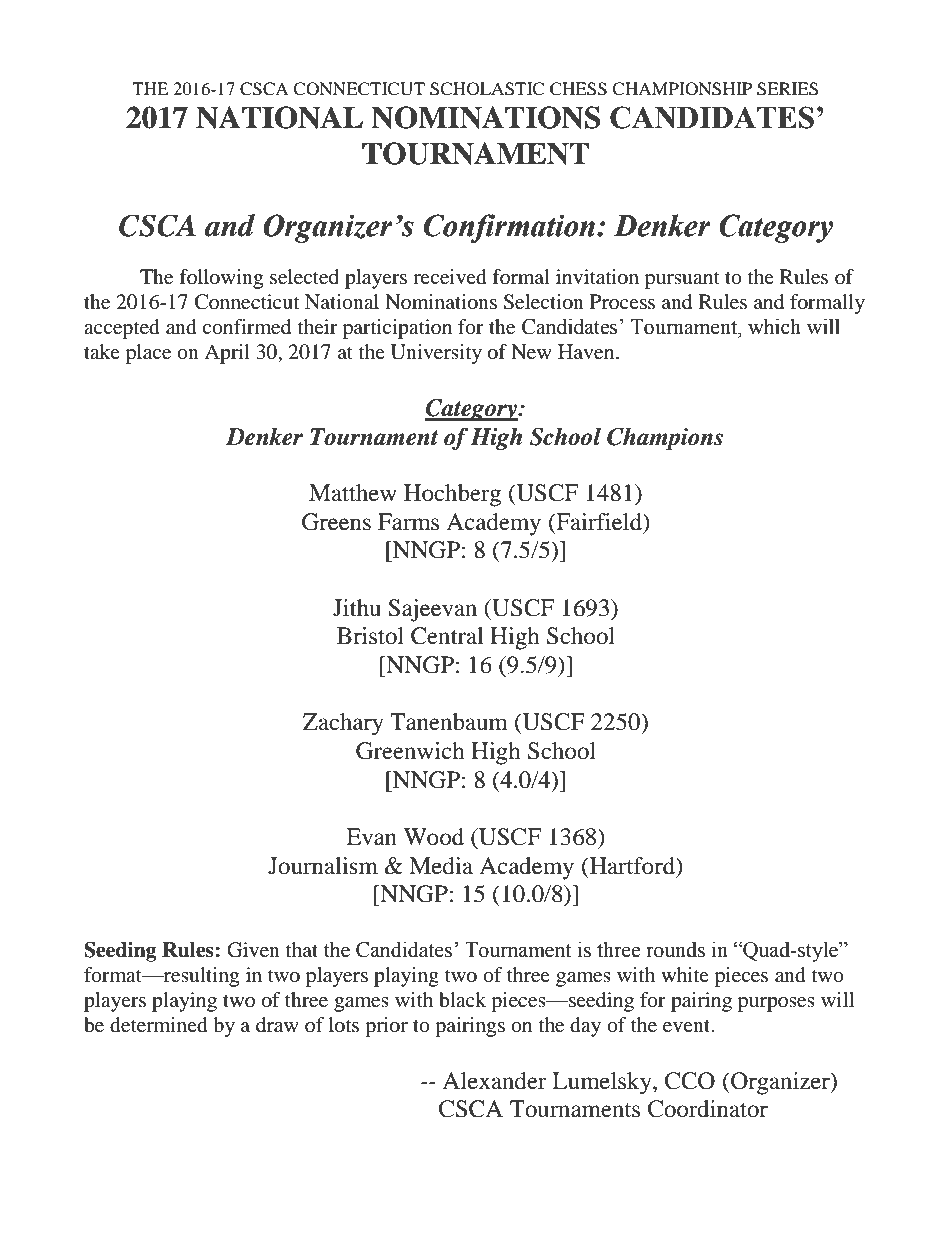  What do you see at coordinates (410, 751) in the screenshot?
I see `Greenwich` at bounding box center [410, 751].
